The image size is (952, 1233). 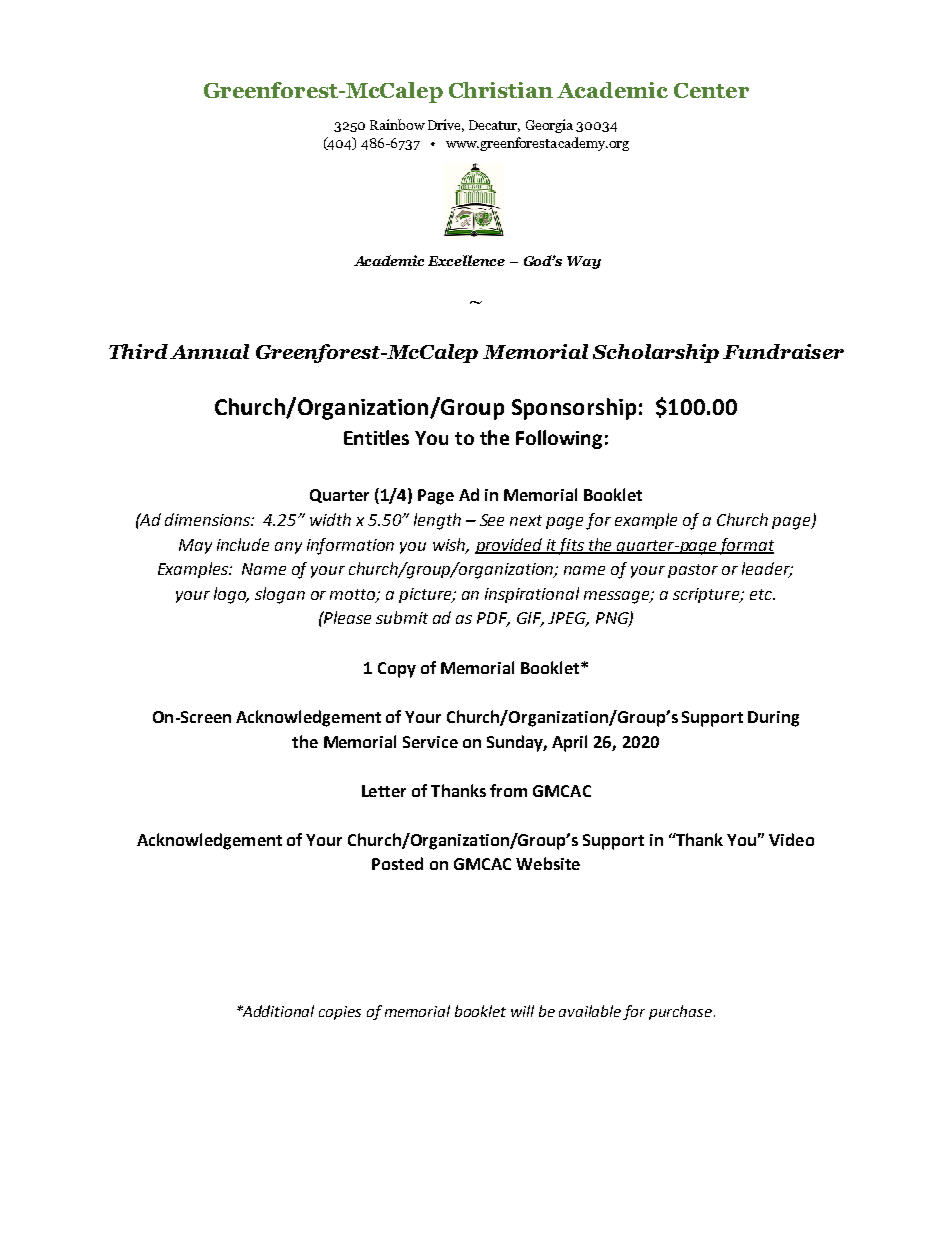 What do you see at coordinates (384, 791) in the page?
I see `Letter` at bounding box center [384, 791].
